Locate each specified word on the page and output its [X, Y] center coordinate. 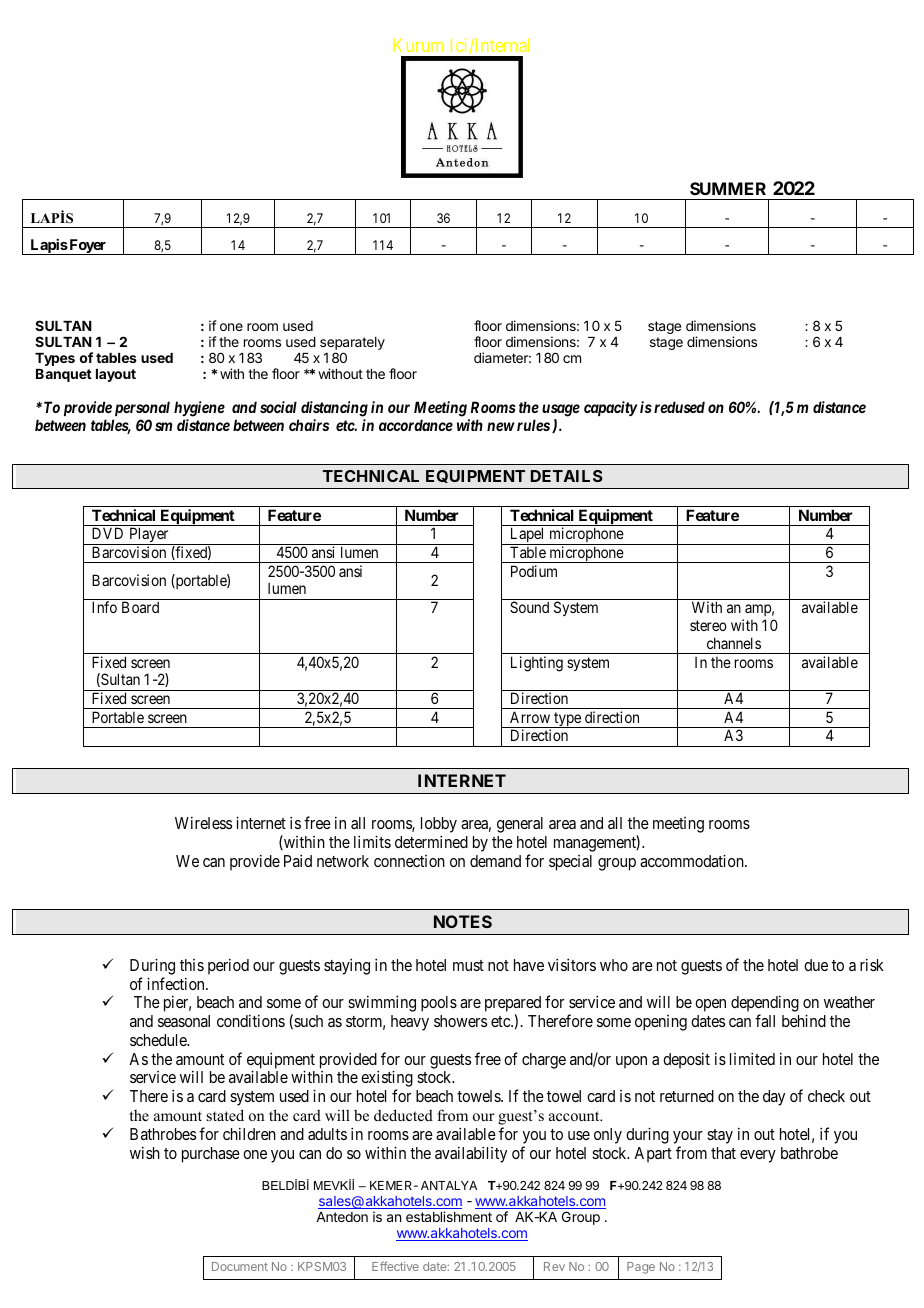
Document [240, 1266]
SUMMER [728, 188]
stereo [708, 625]
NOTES [463, 921]
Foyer [88, 247]
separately [352, 345]
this [192, 965]
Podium [534, 571]
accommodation [693, 860]
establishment [449, 1216]
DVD [107, 533]
